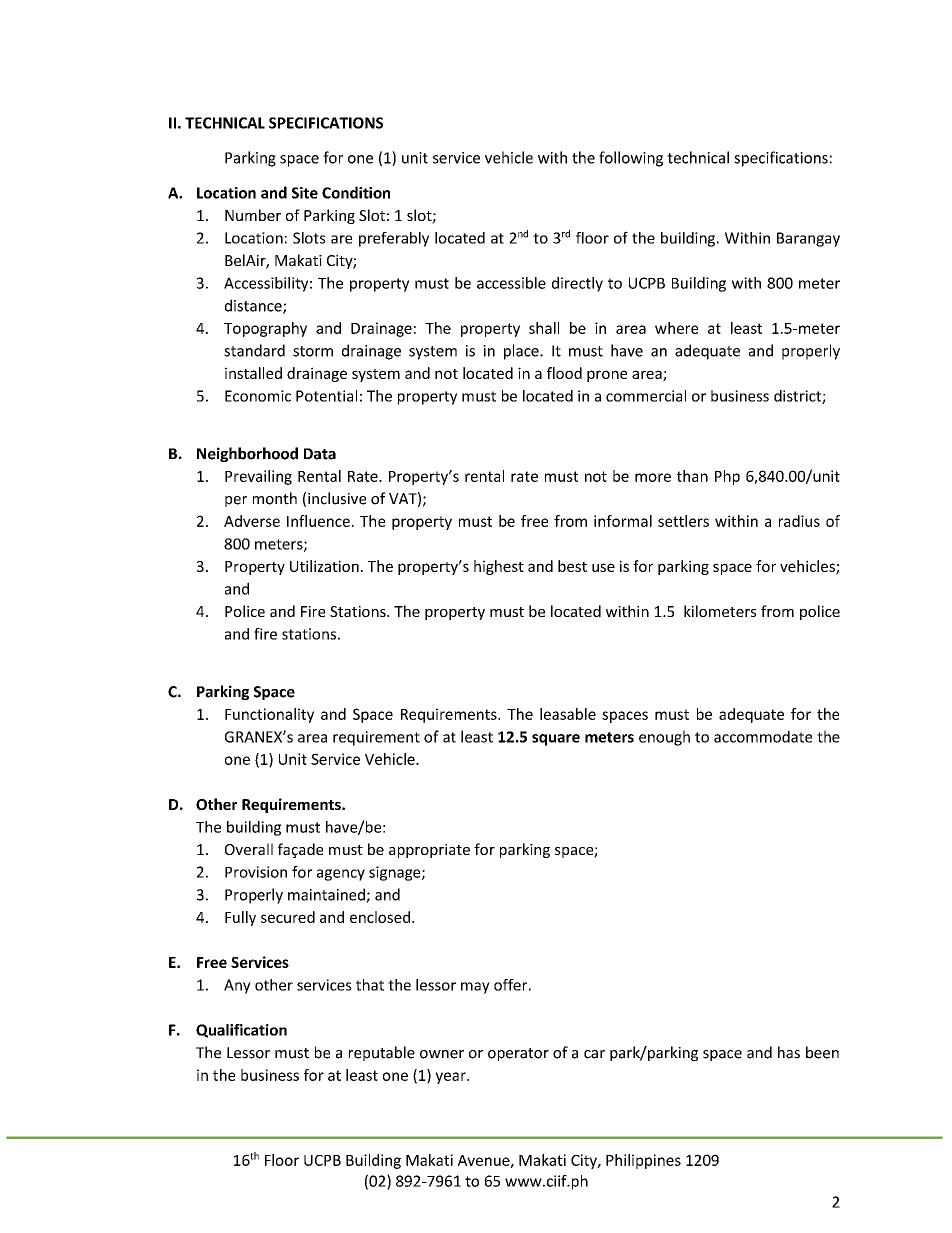  Describe the element at coordinates (789, 1052) in the screenshot. I see `has` at that location.
